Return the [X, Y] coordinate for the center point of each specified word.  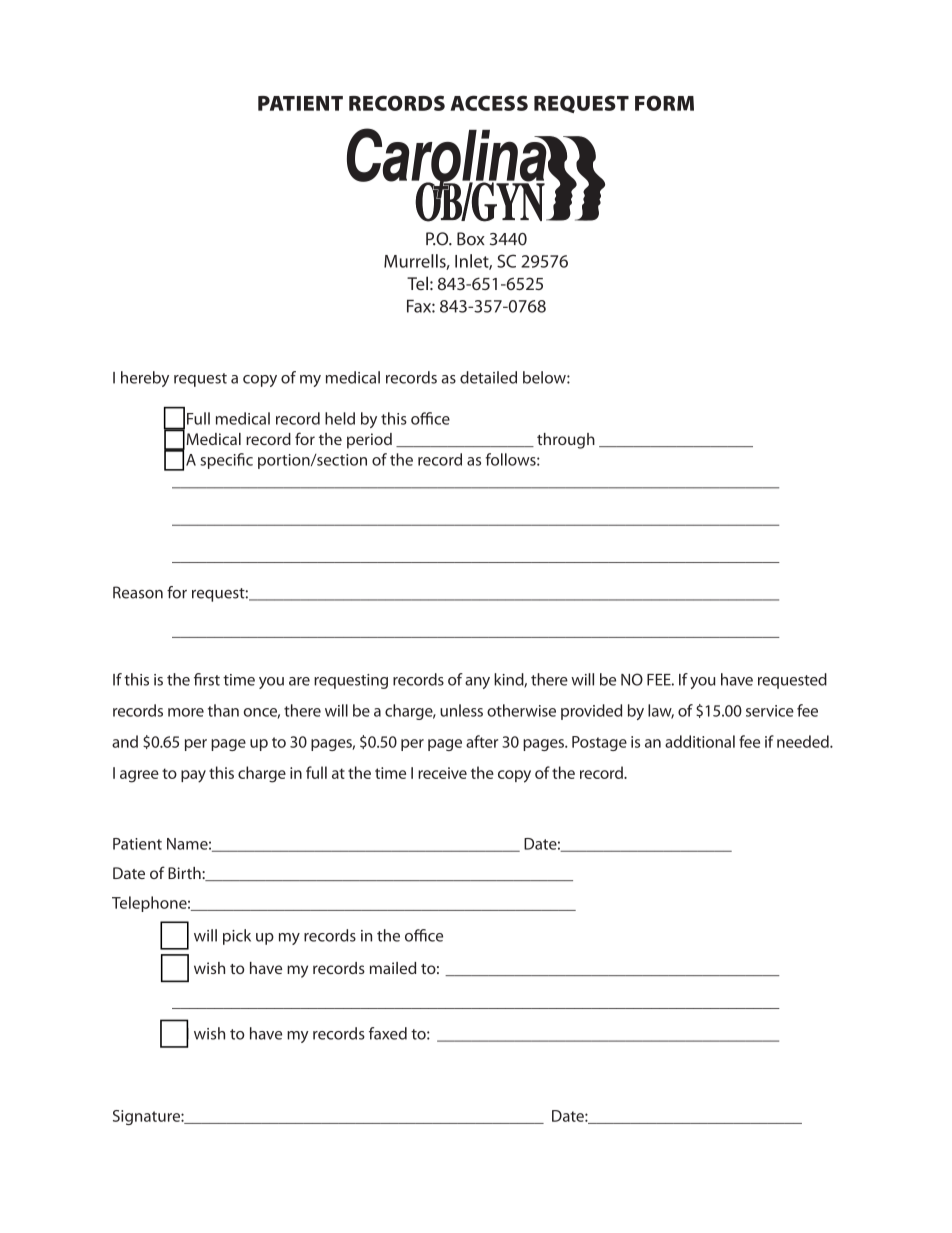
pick [237, 937]
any [477, 683]
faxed [388, 1033]
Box [471, 239]
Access [489, 103]
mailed [393, 968]
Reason [138, 592]
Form [664, 103]
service [770, 711]
